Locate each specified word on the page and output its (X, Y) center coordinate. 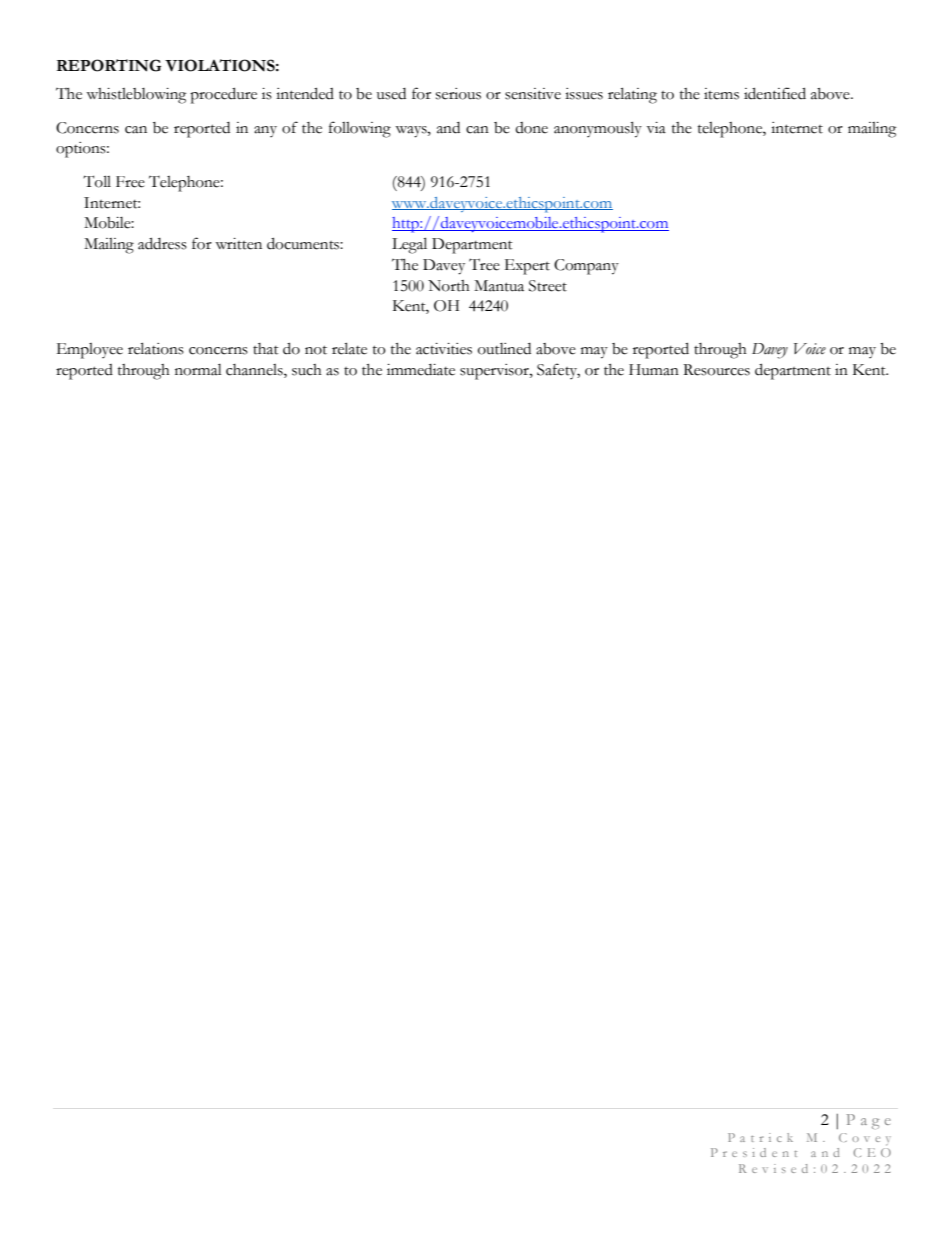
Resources (716, 370)
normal (198, 370)
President (754, 1152)
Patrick (760, 1137)
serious (458, 94)
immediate (421, 370)
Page (869, 1121)
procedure (223, 95)
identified (775, 93)
